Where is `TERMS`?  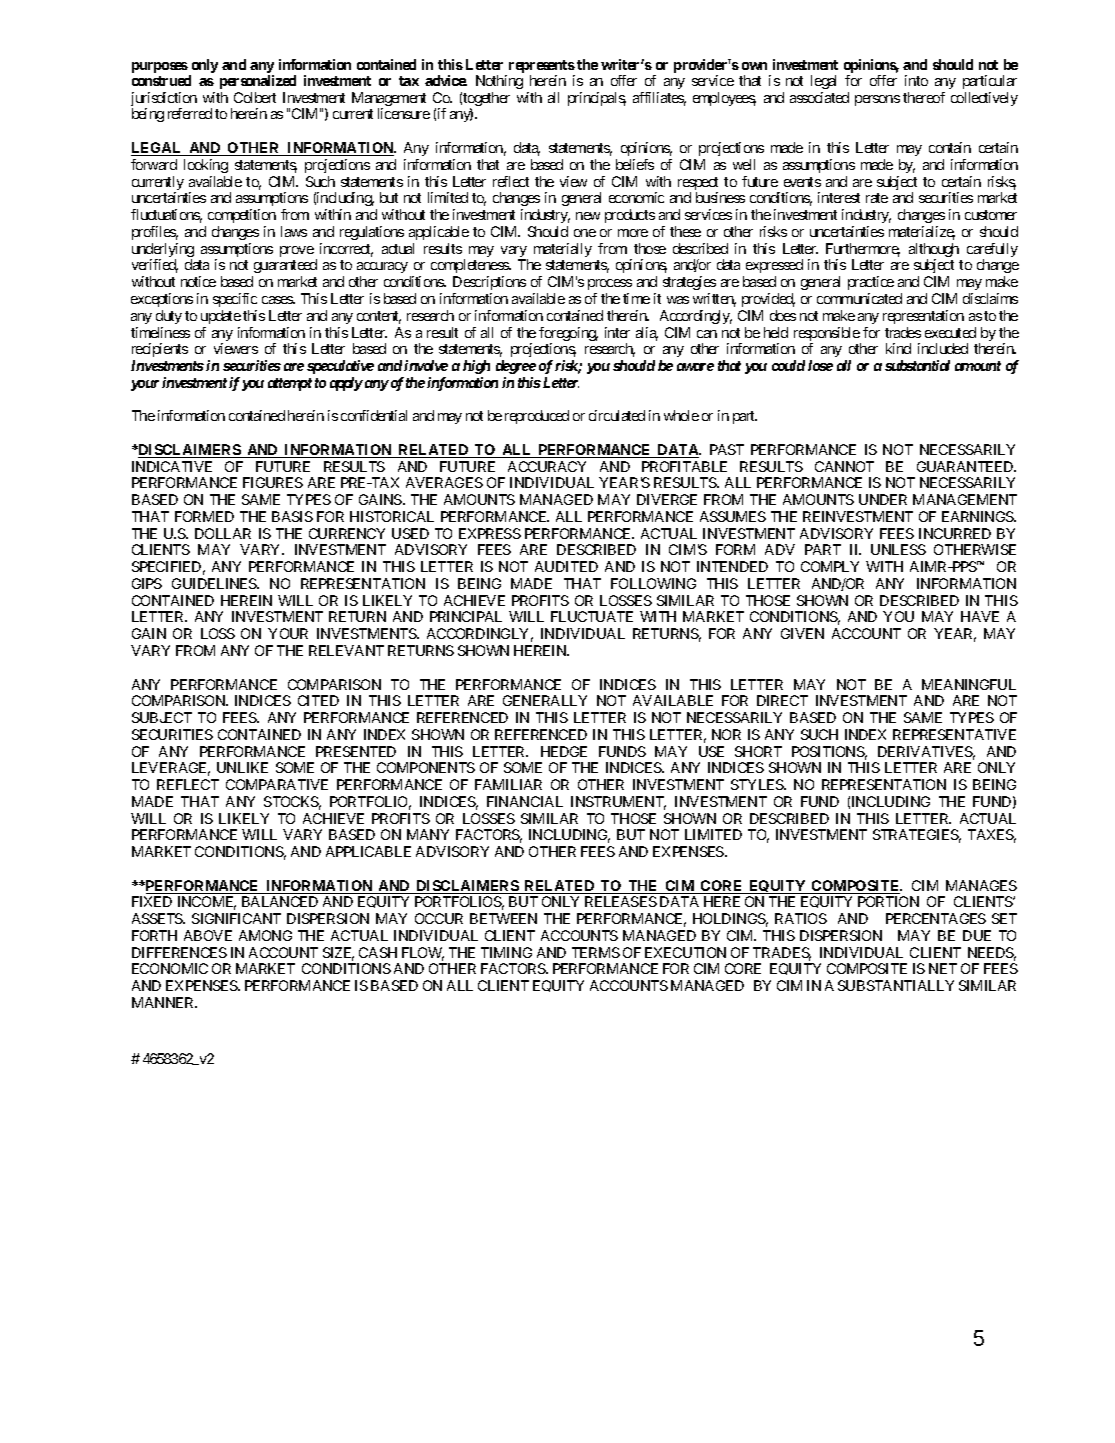 TERMS is located at coordinates (596, 952).
